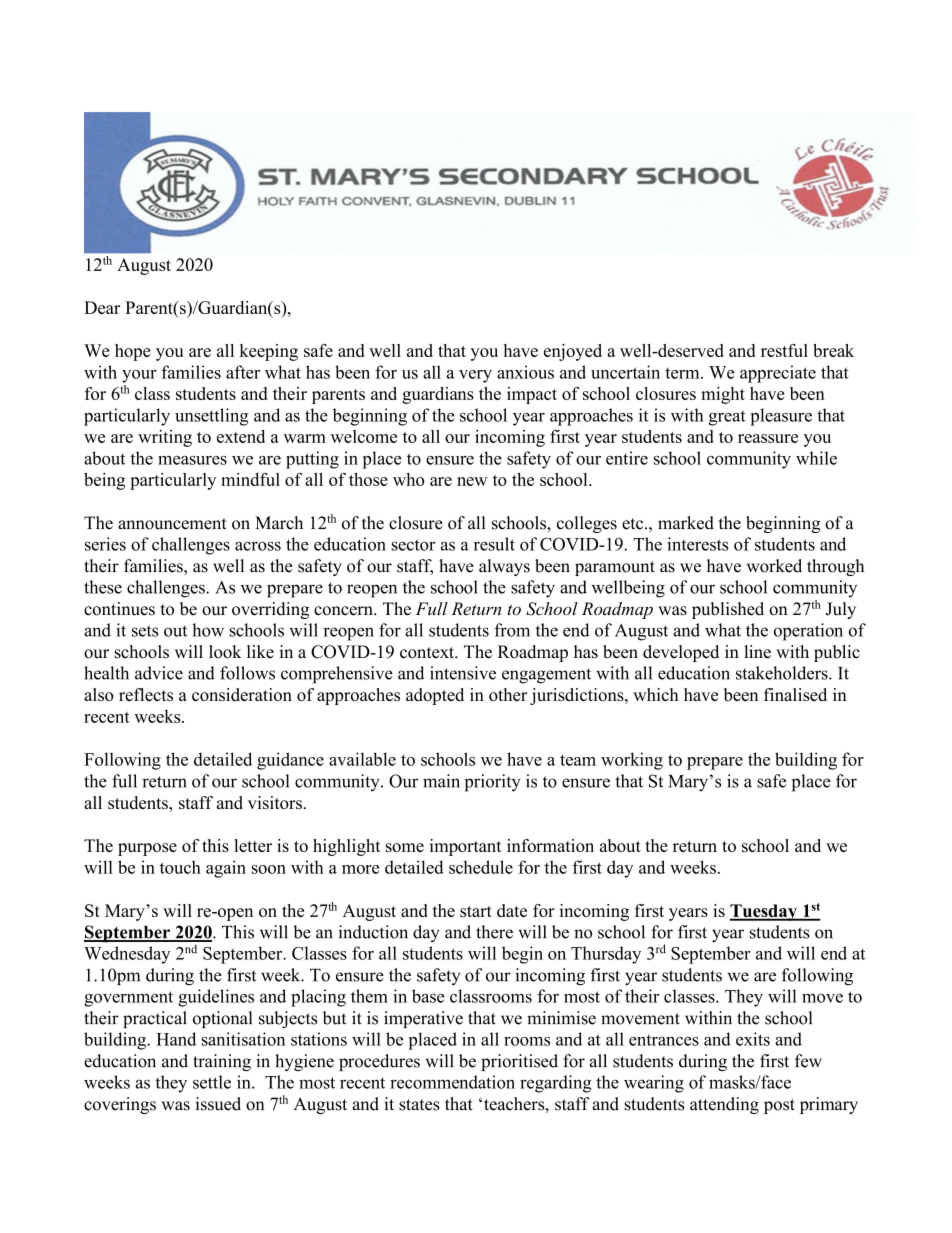  Describe the element at coordinates (774, 566) in the screenshot. I see `worked` at that location.
